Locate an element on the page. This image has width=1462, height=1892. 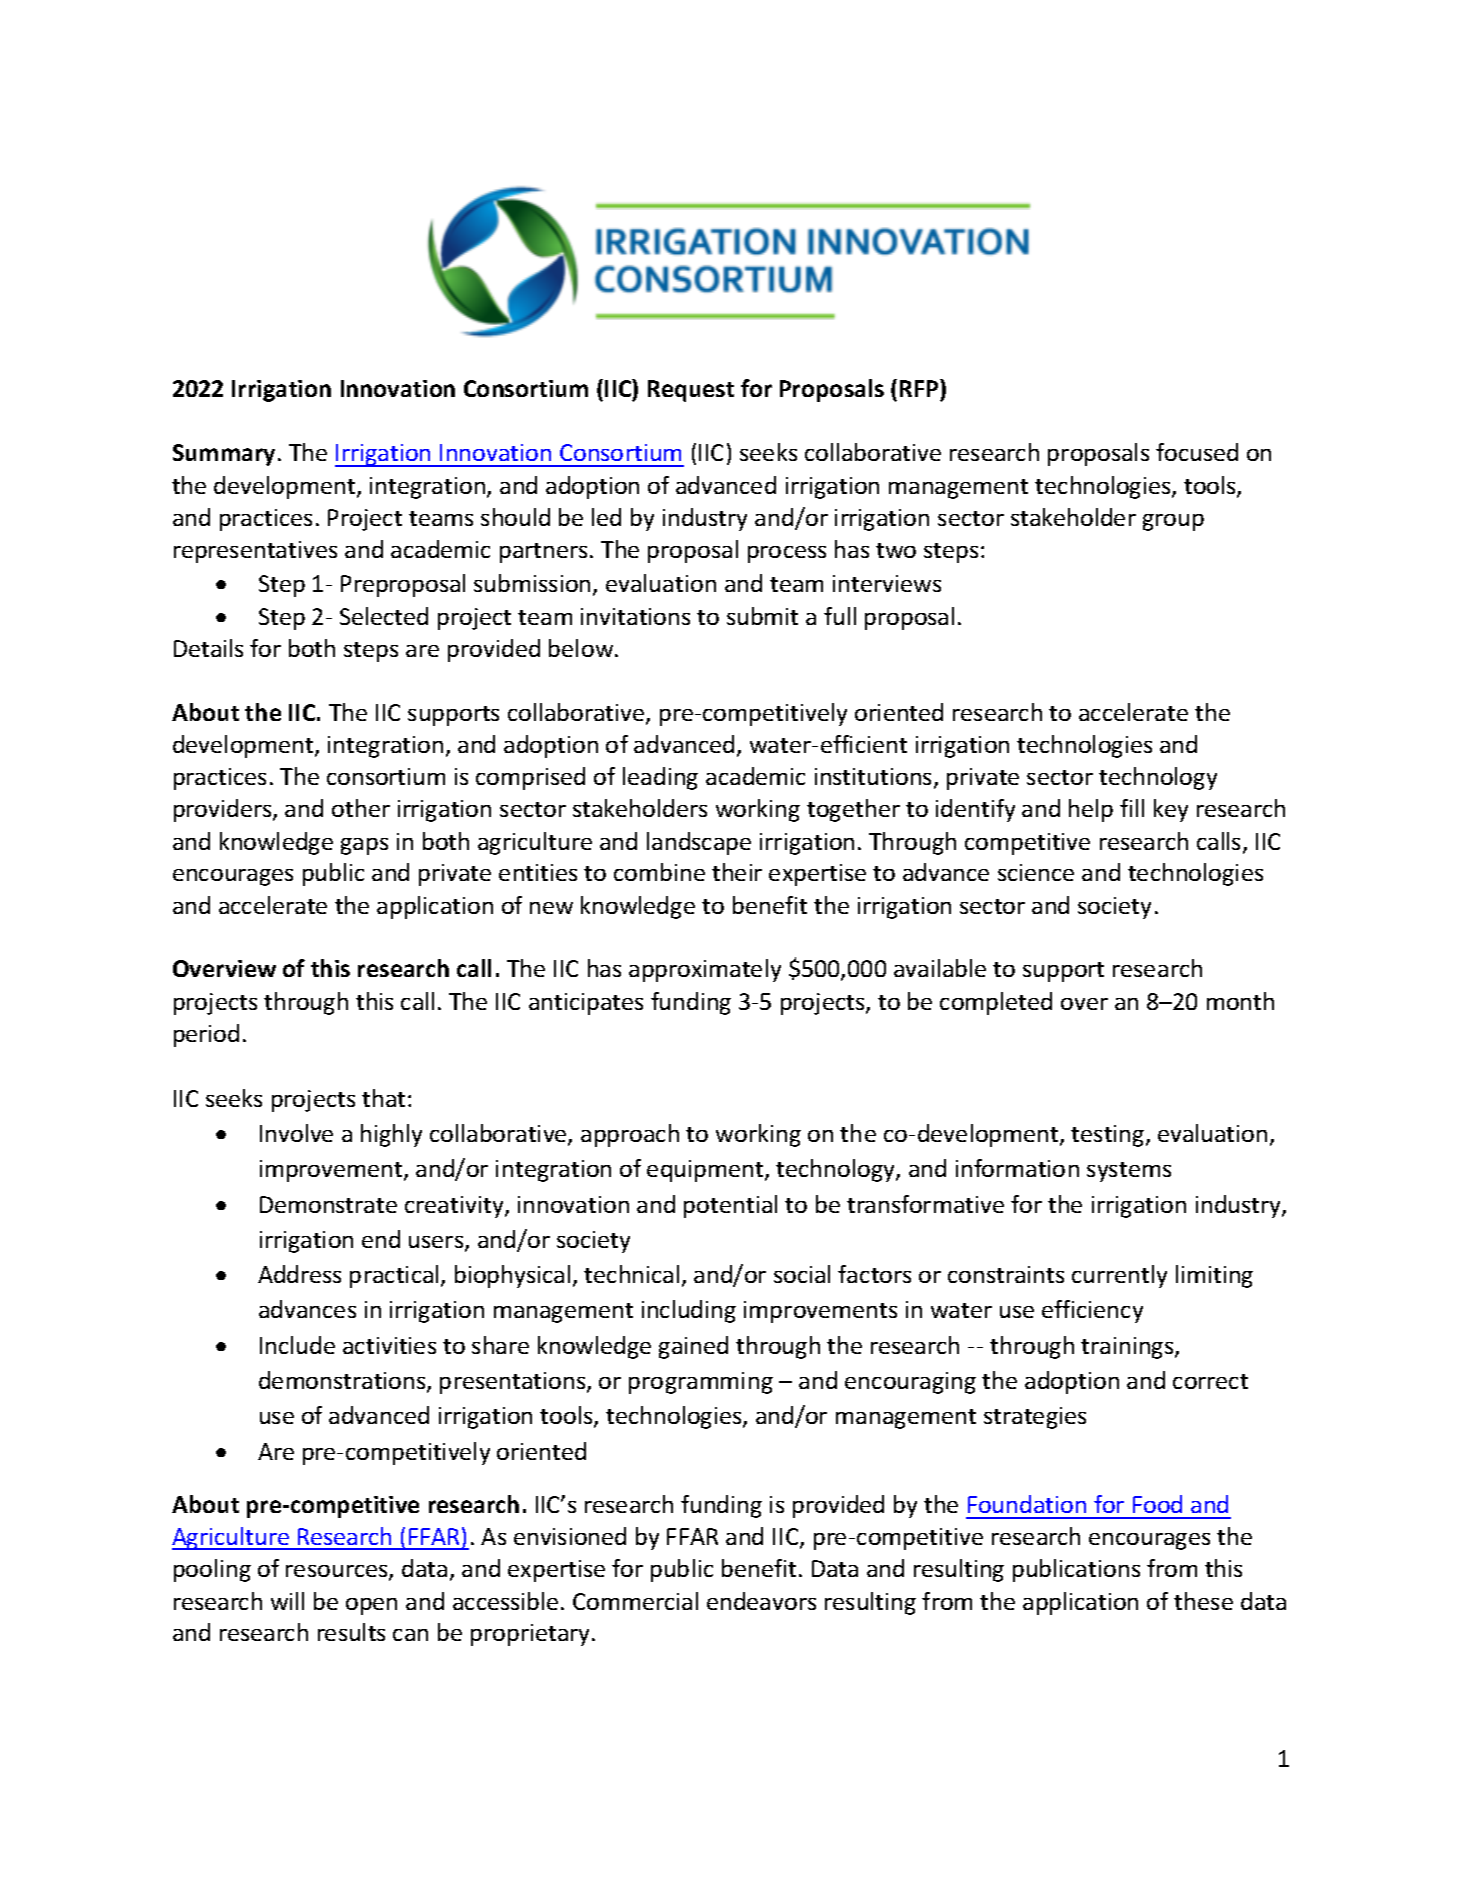
other is located at coordinates (361, 808).
